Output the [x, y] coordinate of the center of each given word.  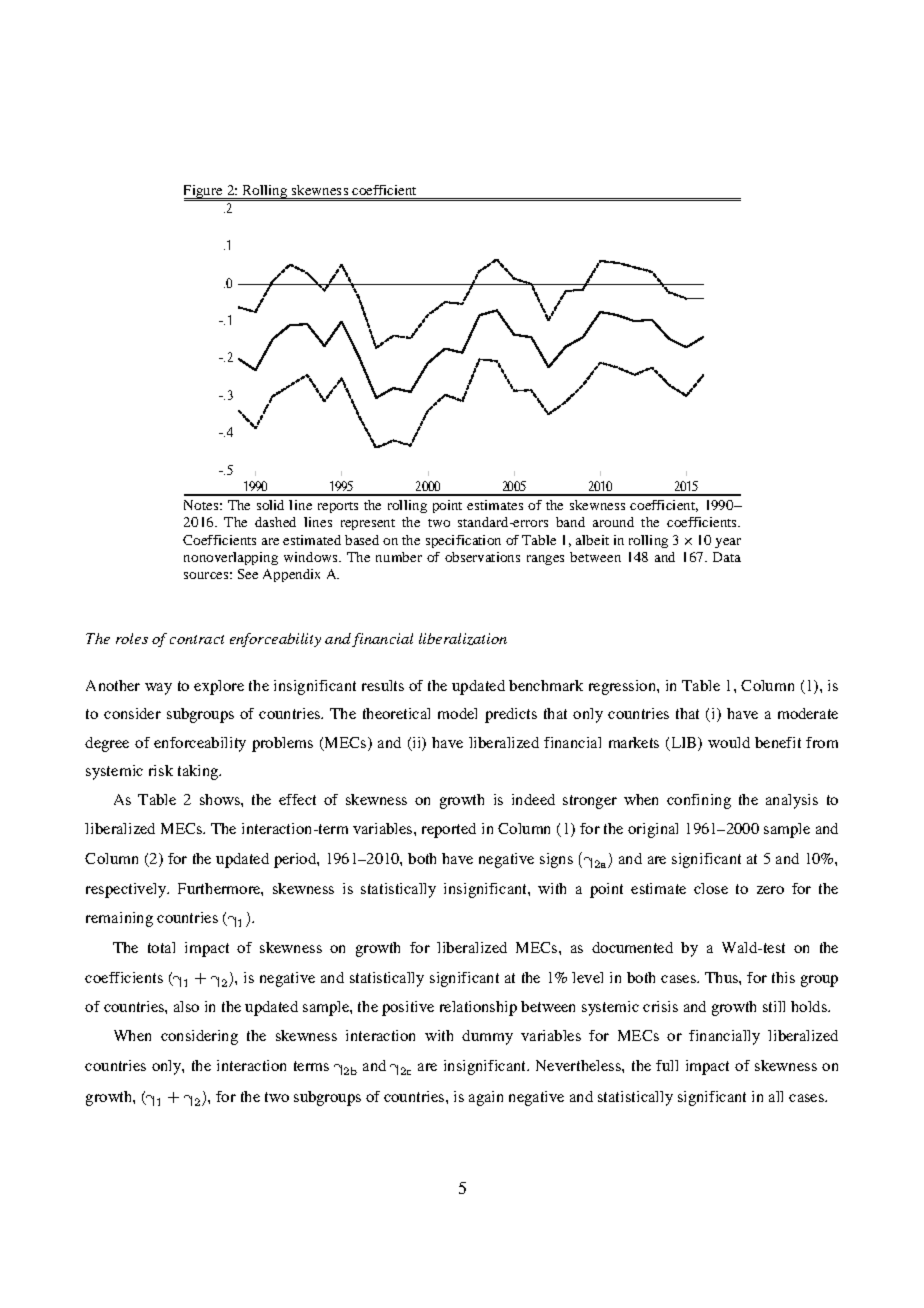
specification [463, 541]
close [711, 888]
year [728, 543]
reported [449, 830]
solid [270, 505]
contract [197, 639]
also [186, 1006]
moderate [808, 713]
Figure [204, 193]
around [613, 522]
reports [338, 507]
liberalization [463, 639]
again [486, 1098]
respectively [127, 890]
